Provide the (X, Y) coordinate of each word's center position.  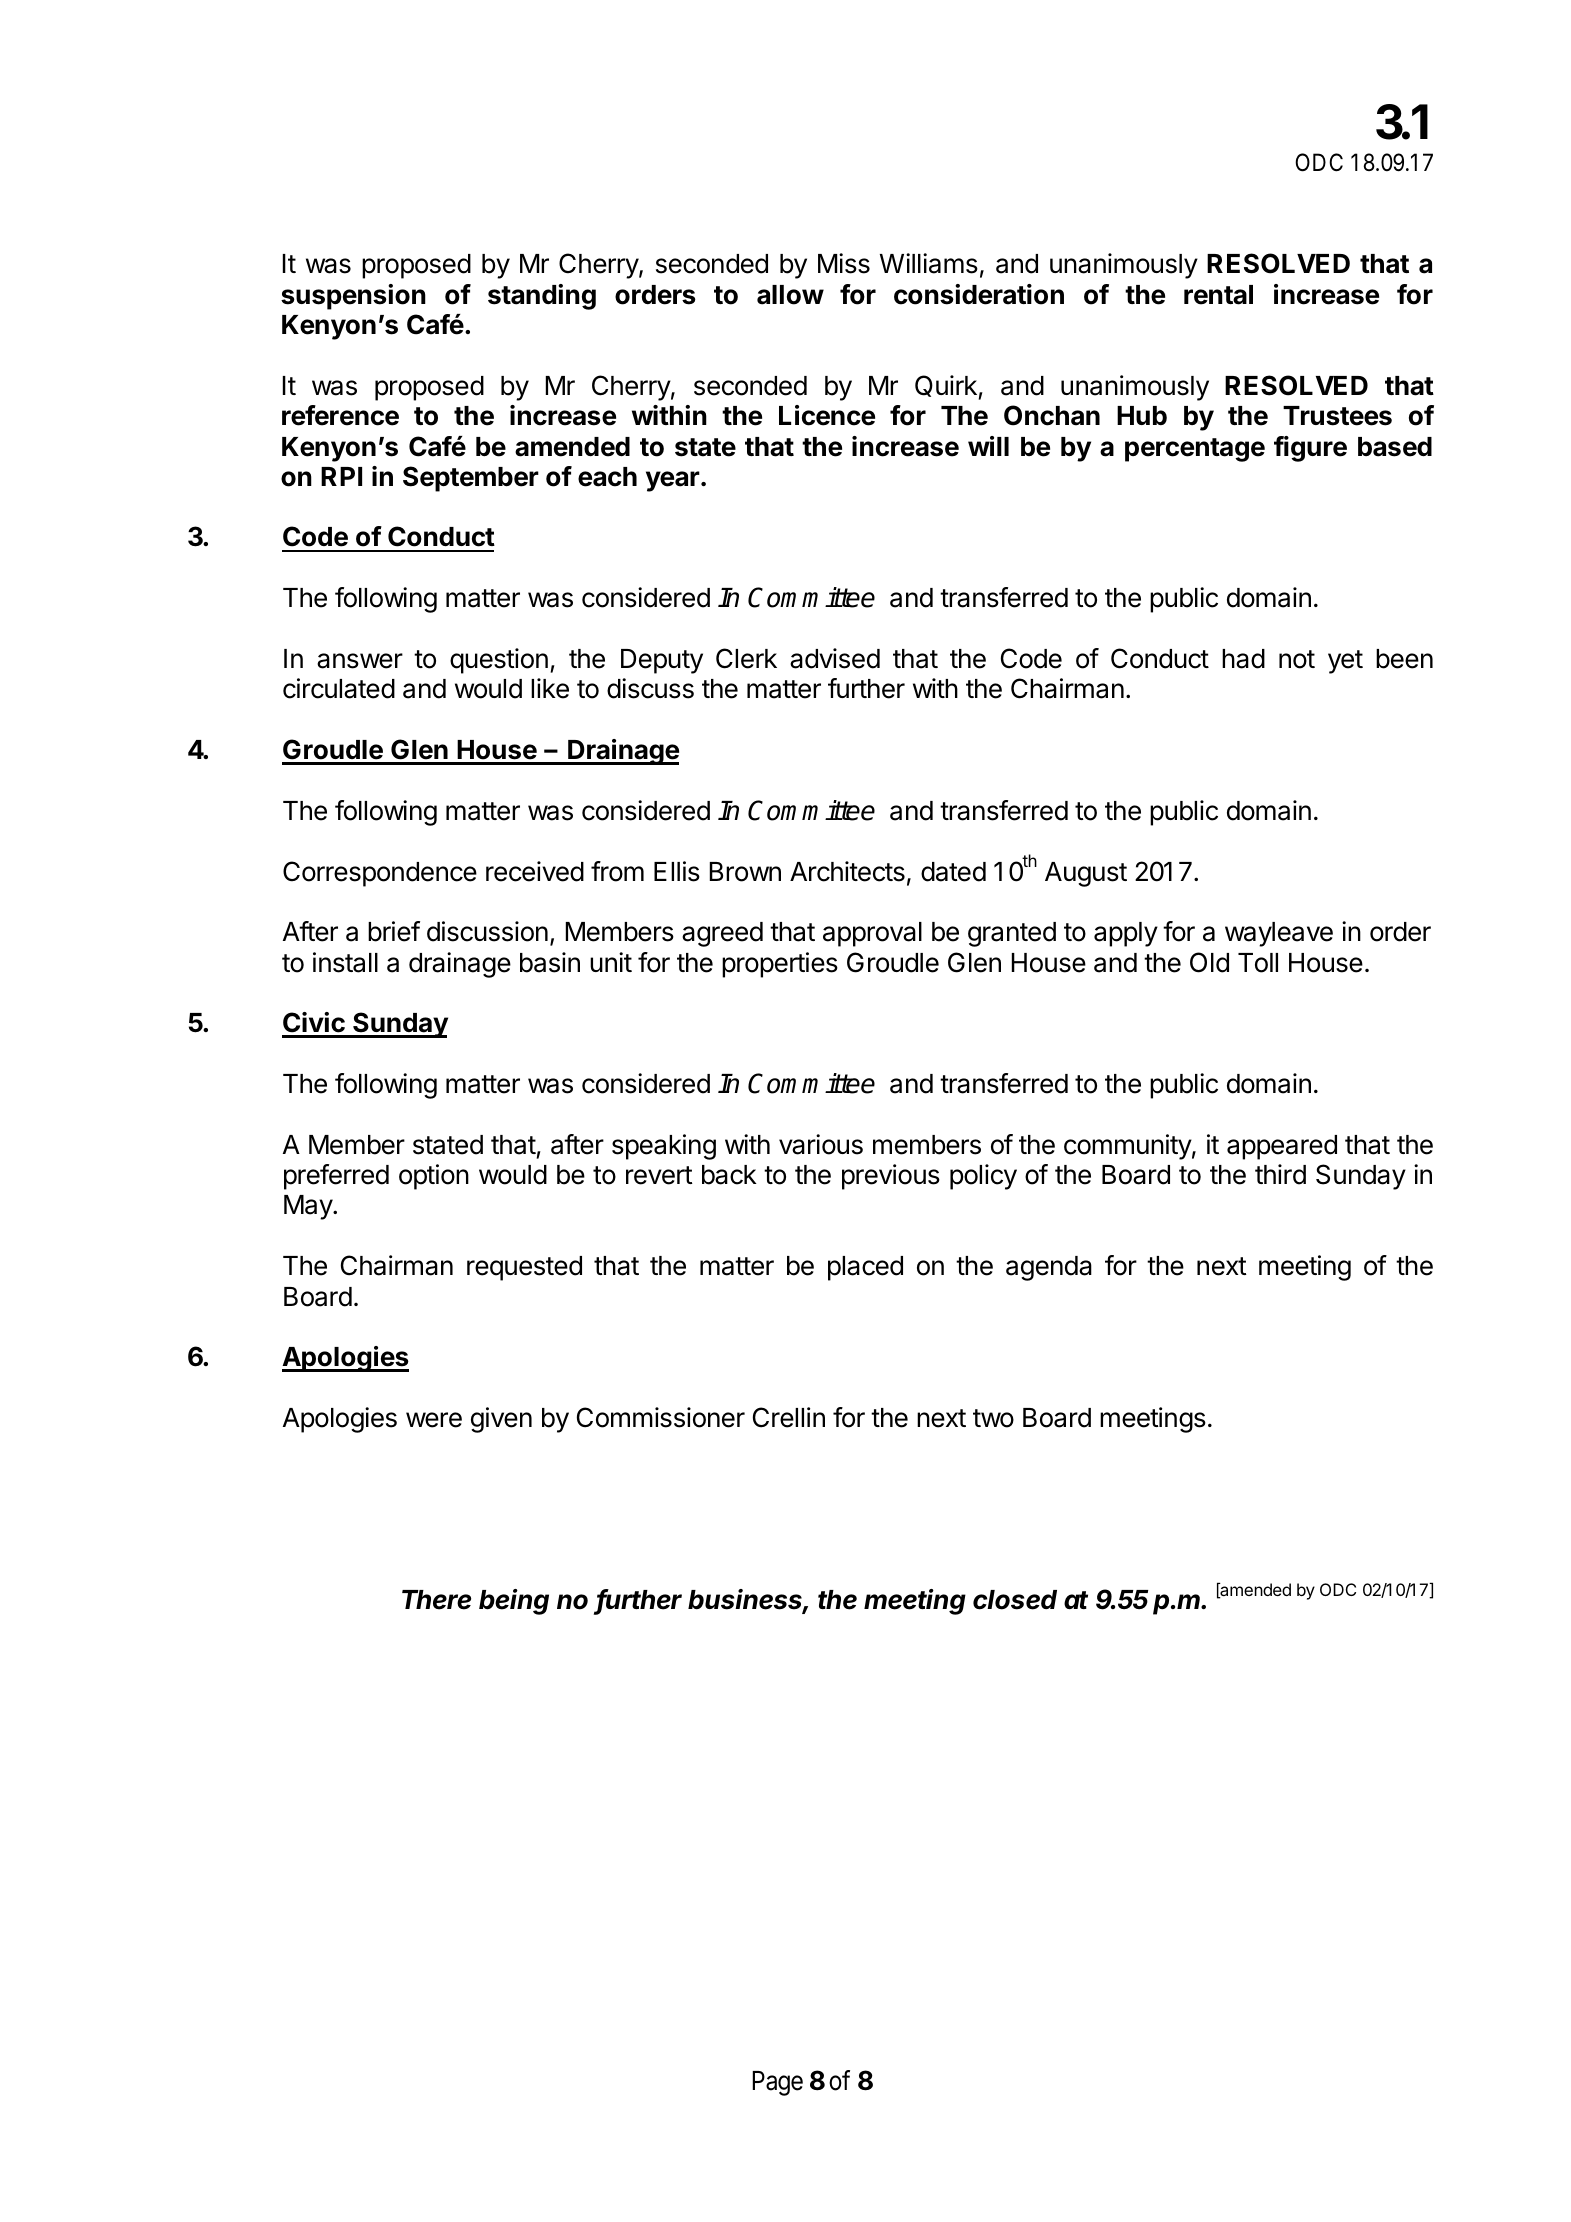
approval (872, 934)
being (514, 1602)
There (436, 1600)
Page (777, 2083)
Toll (1258, 963)
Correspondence (380, 874)
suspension (353, 297)
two (993, 1418)
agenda (1049, 1268)
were (434, 1420)
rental (1218, 295)
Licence (827, 415)
